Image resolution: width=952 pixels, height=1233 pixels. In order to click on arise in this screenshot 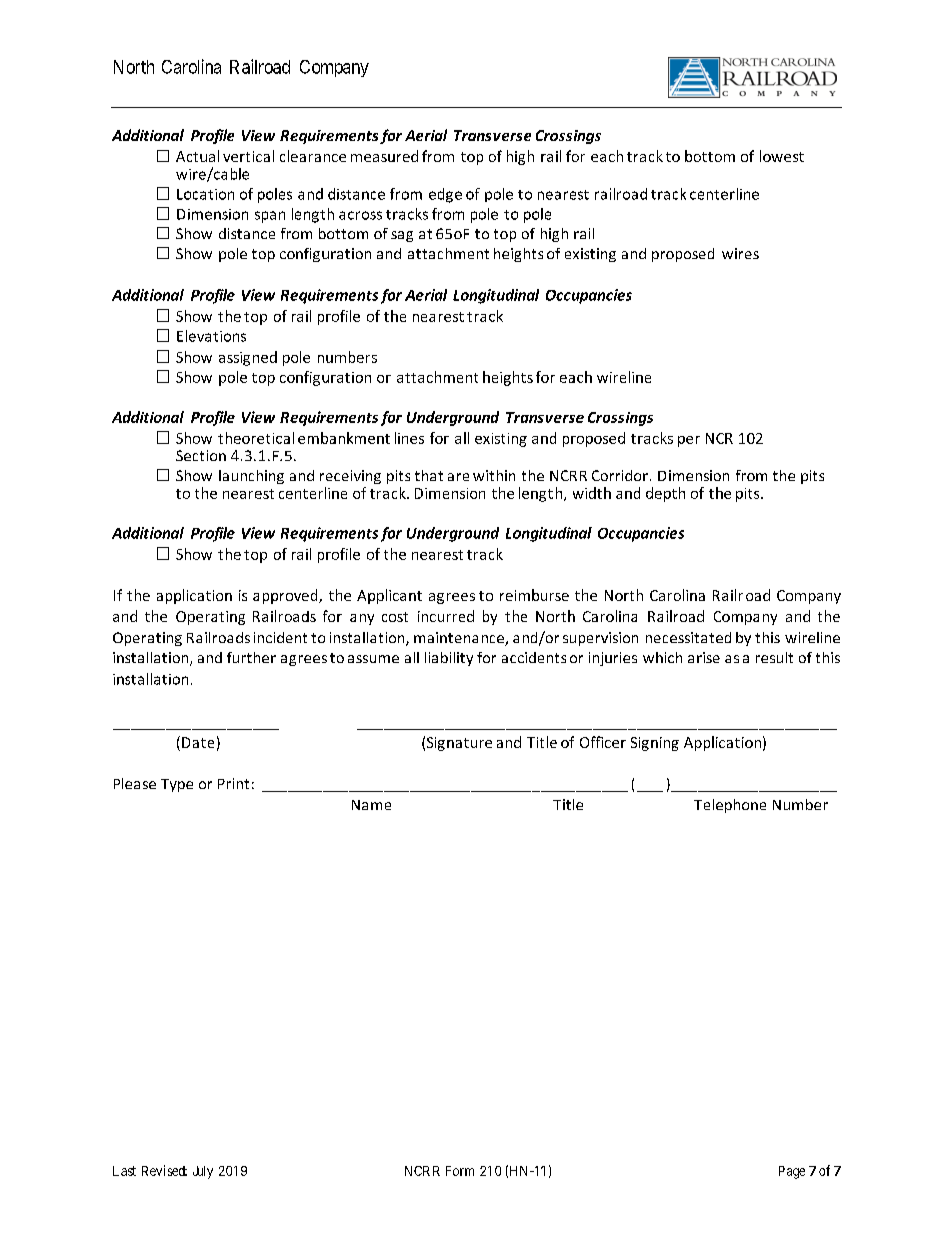, I will do `click(704, 657)`.
